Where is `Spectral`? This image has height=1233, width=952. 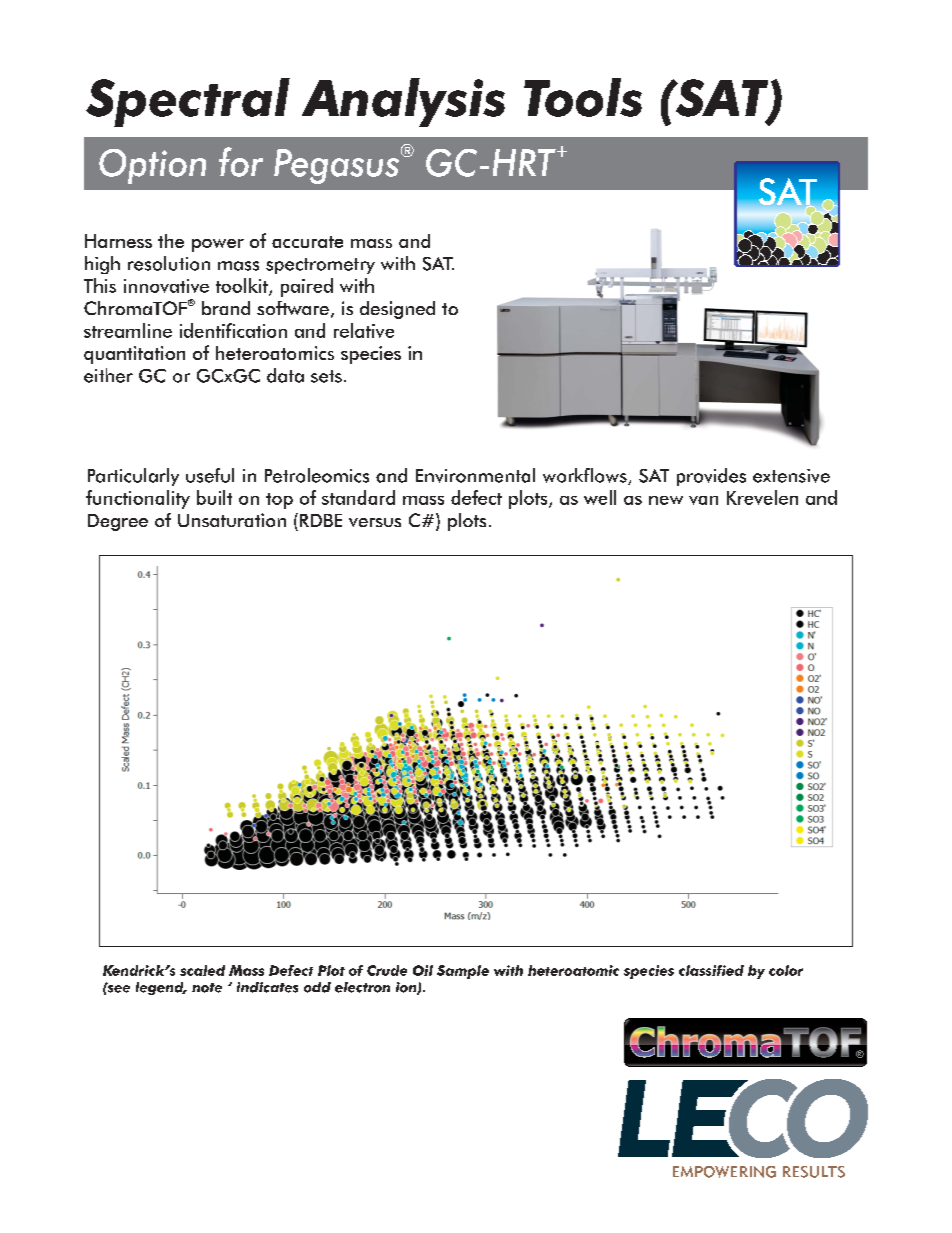
Spectral is located at coordinates (188, 102).
